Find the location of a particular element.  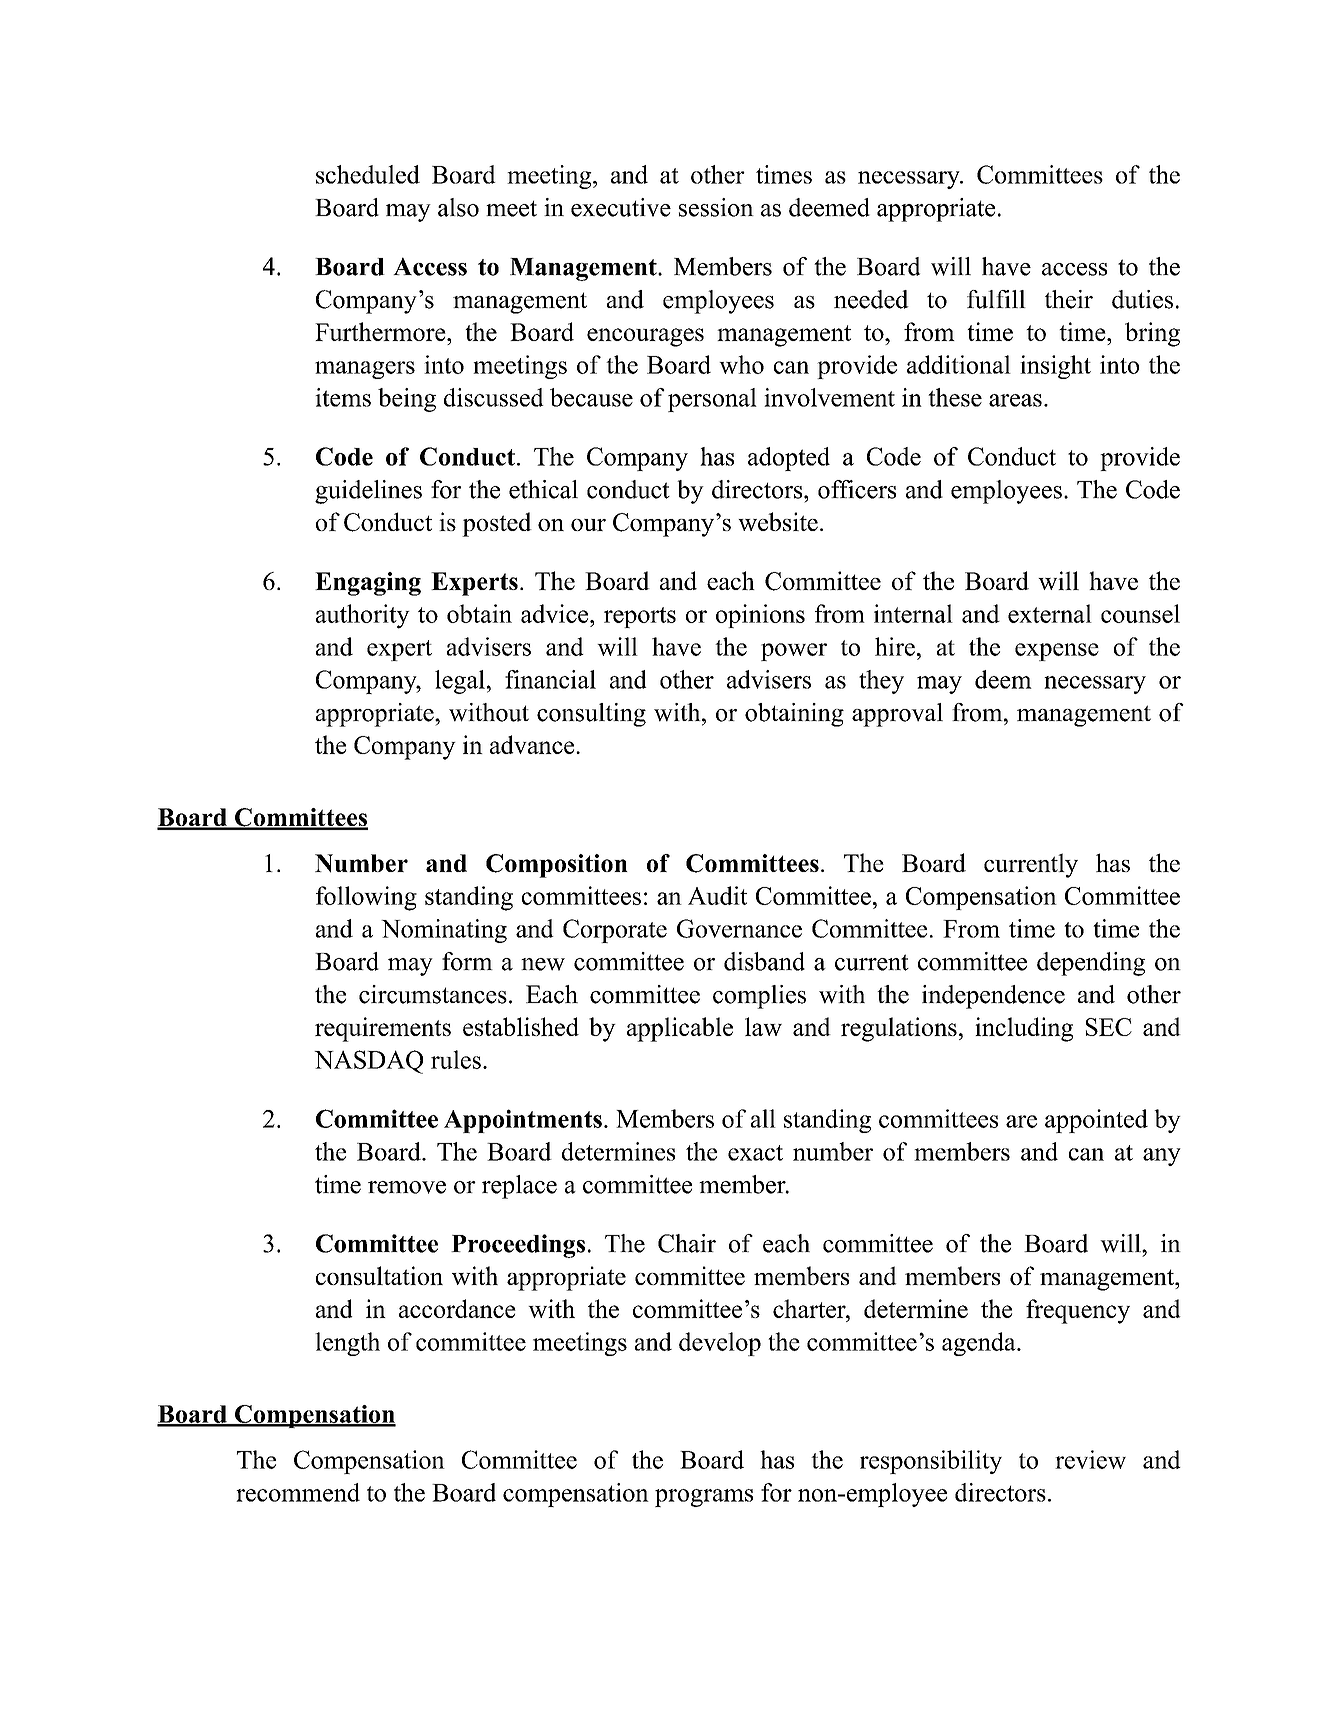

programs is located at coordinates (704, 1498).
